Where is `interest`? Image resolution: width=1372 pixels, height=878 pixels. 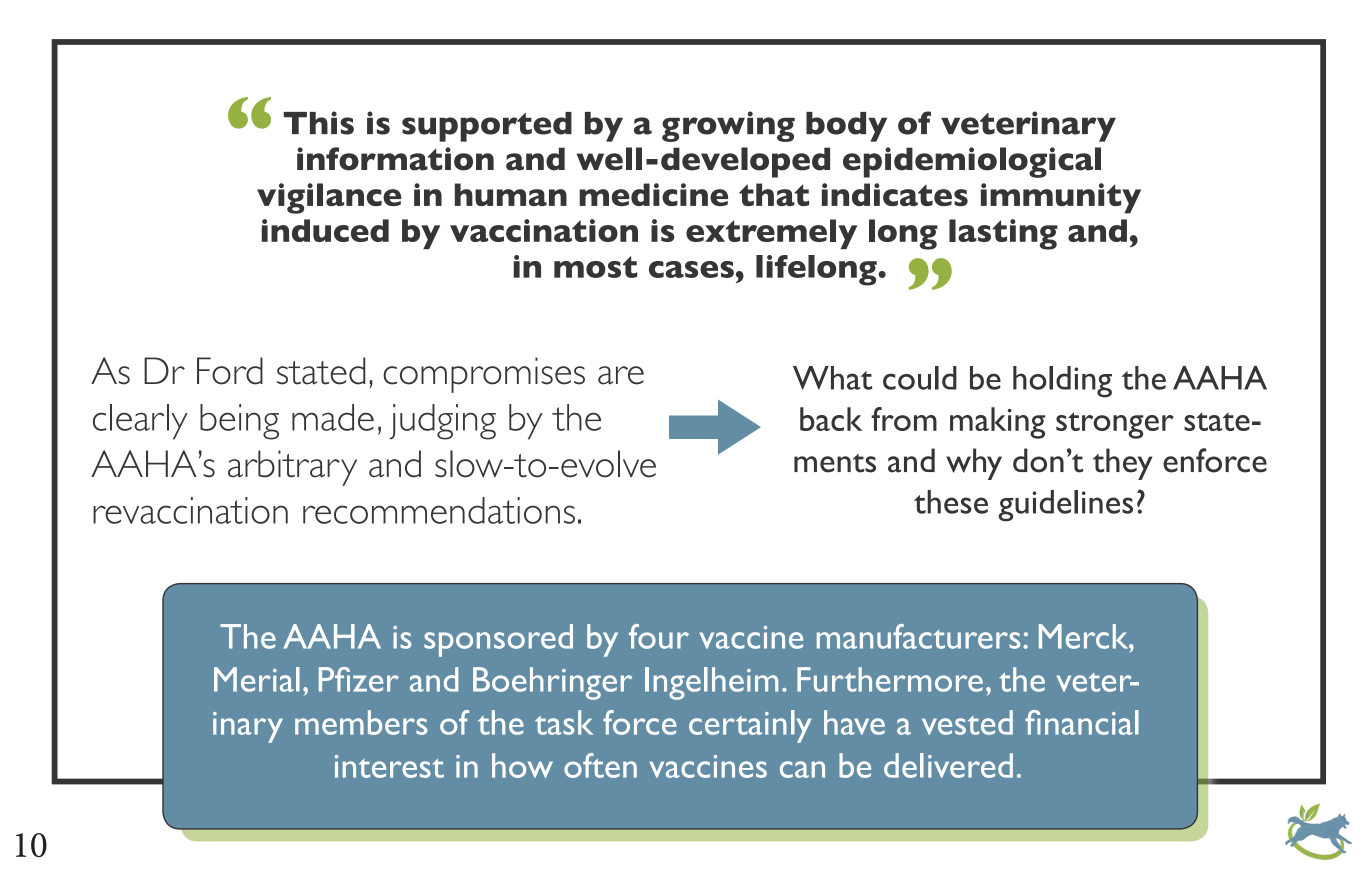 interest is located at coordinates (389, 766).
